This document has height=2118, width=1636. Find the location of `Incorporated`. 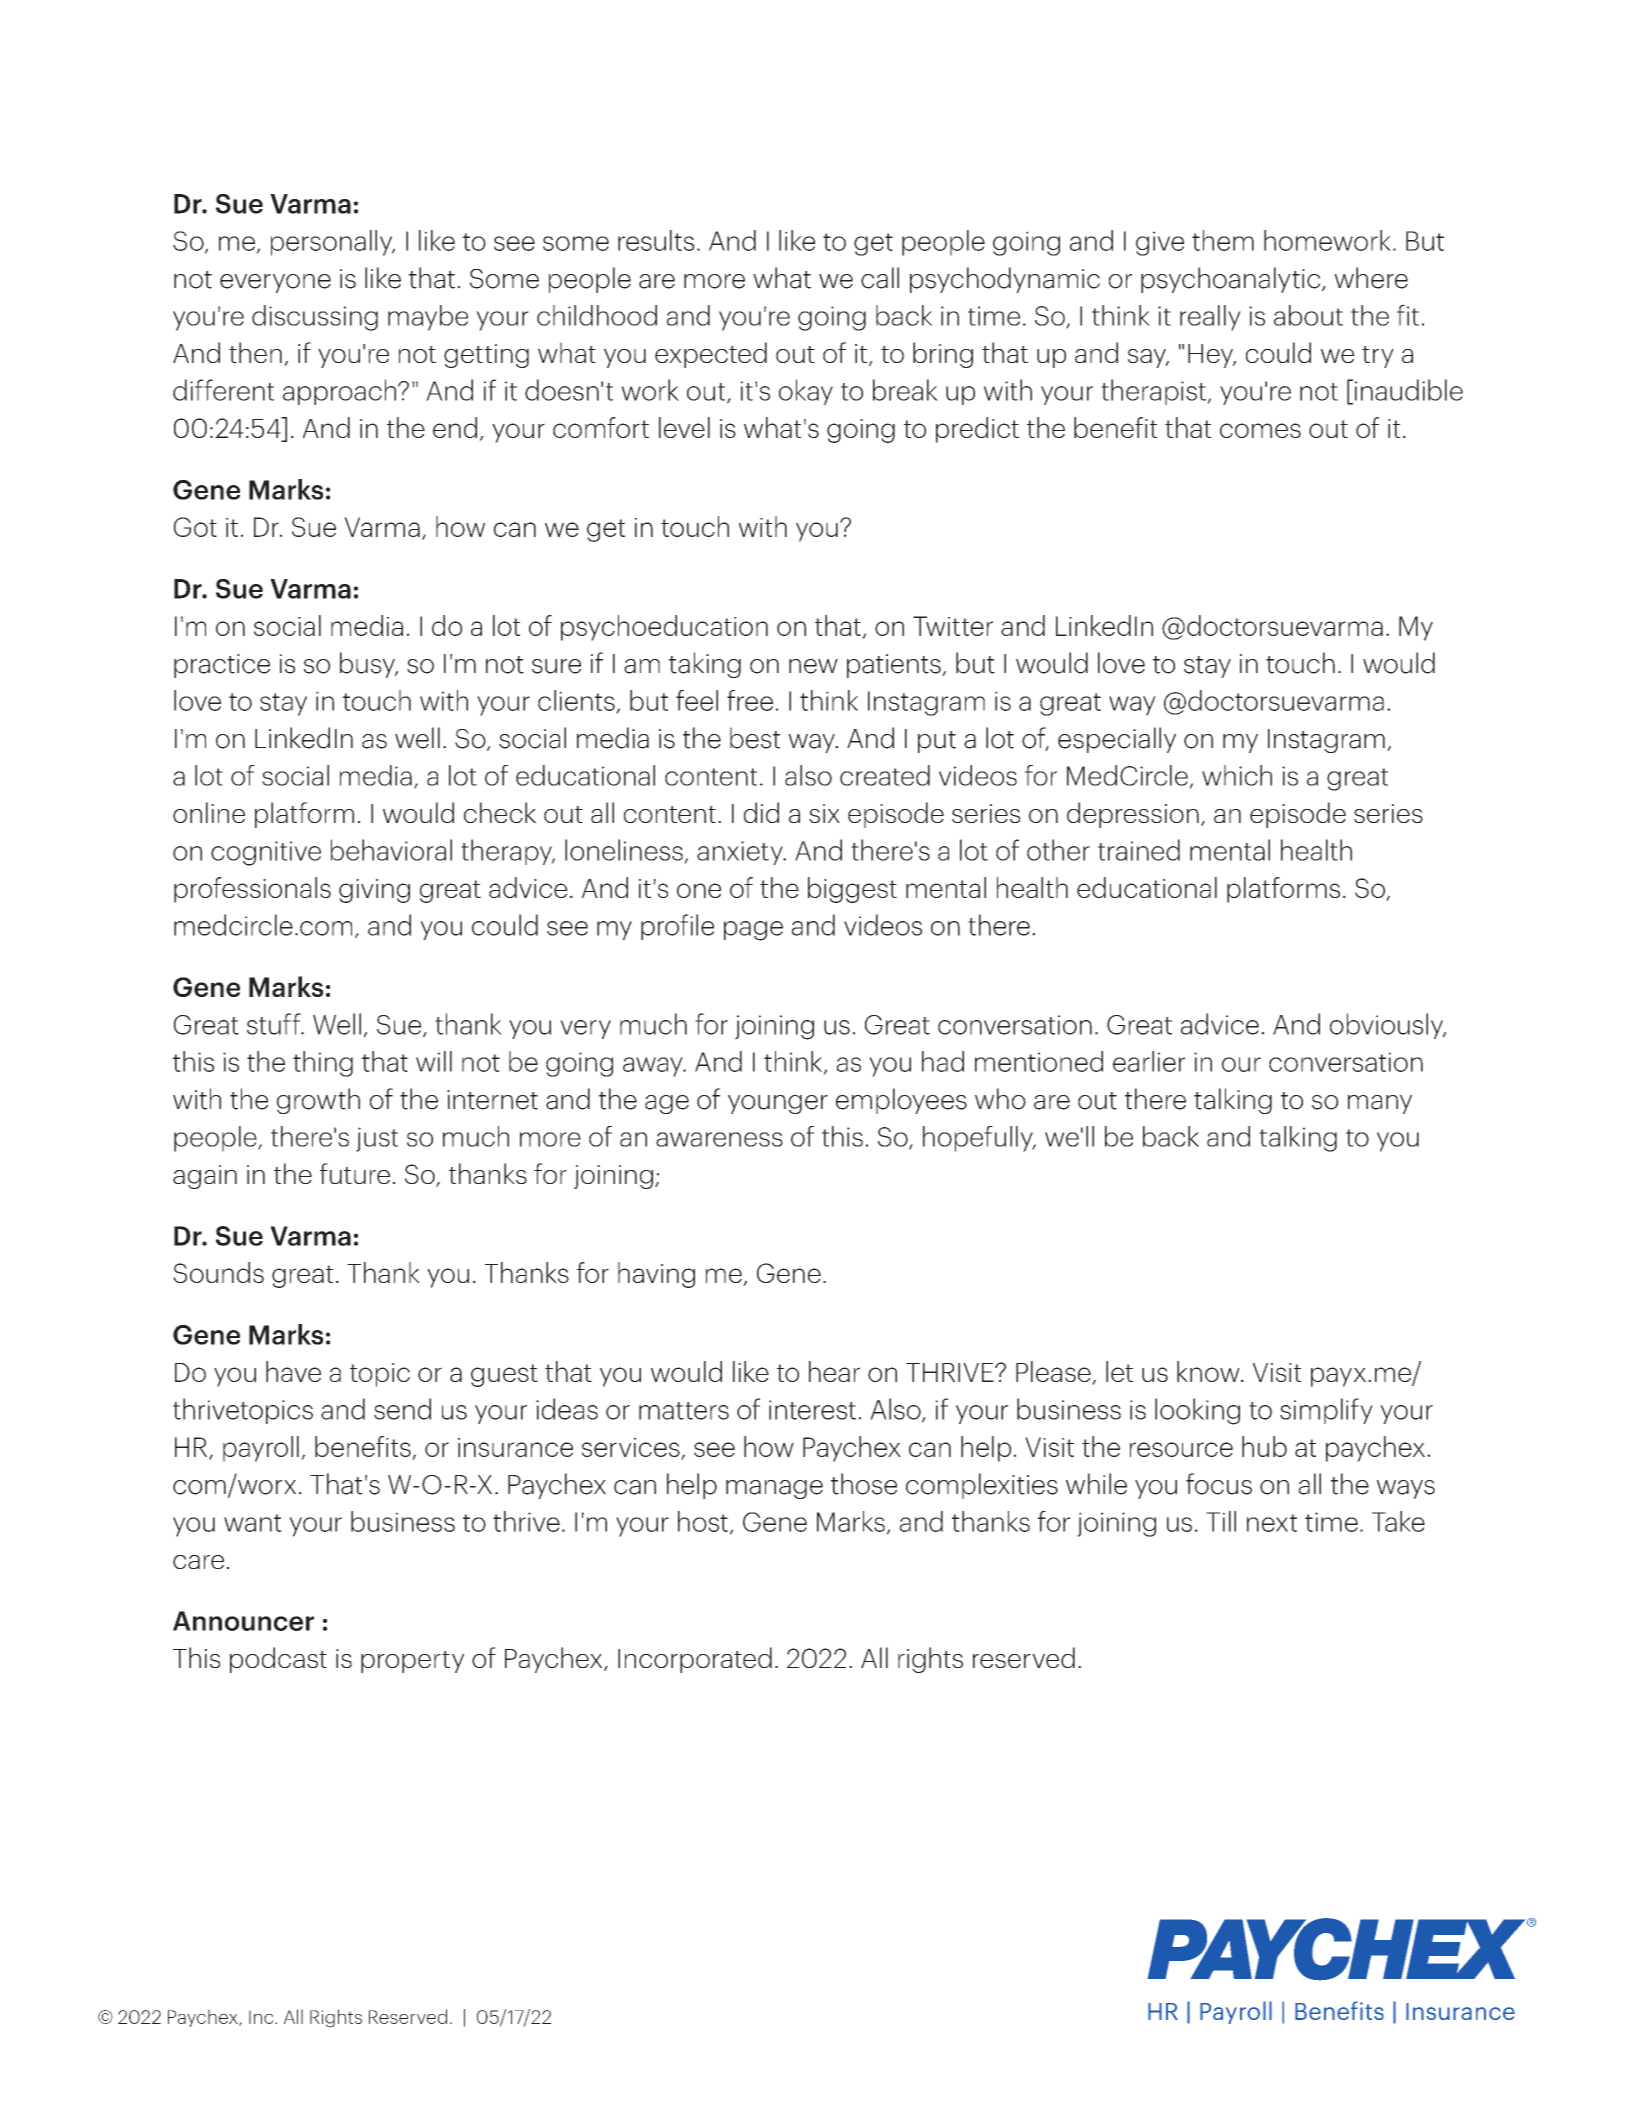

Incorporated is located at coordinates (695, 1660).
